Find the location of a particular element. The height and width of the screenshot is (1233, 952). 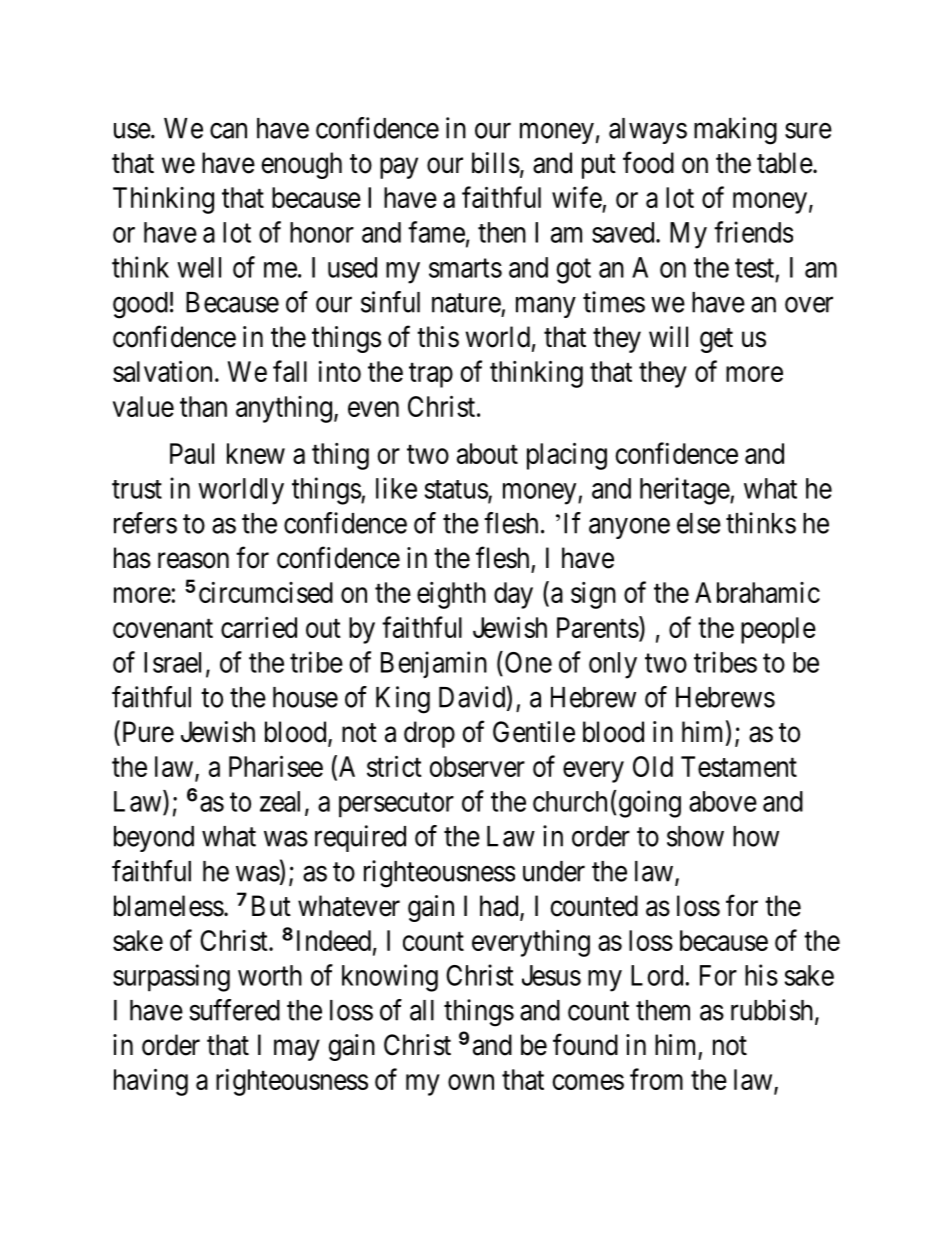

table is located at coordinates (785, 163).
